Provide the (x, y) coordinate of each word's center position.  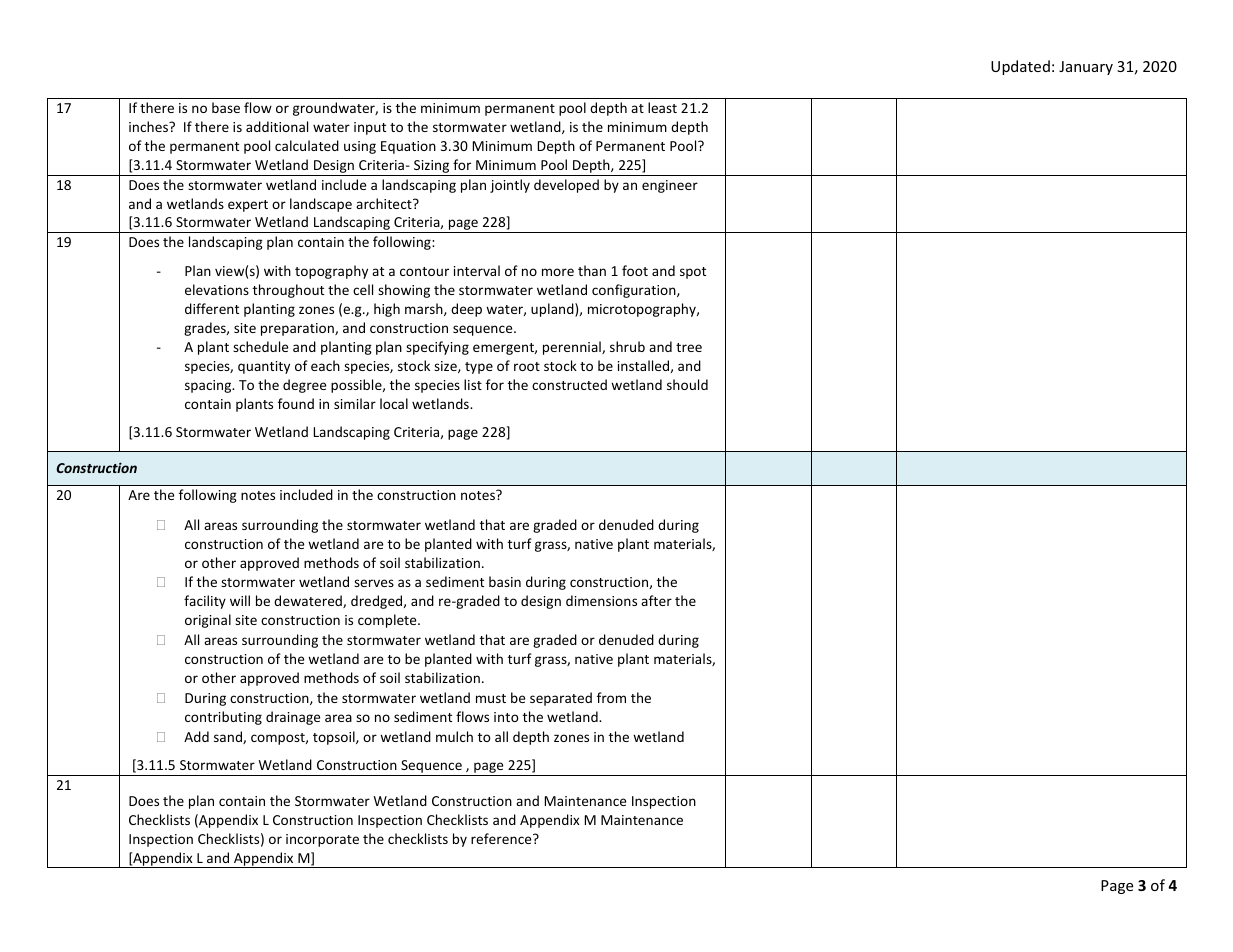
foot (635, 270)
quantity (264, 367)
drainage (293, 718)
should (687, 384)
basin (505, 581)
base (226, 107)
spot (693, 273)
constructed (569, 384)
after (656, 600)
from (611, 697)
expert (248, 206)
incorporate (322, 840)
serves (374, 583)
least (662, 107)
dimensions (601, 600)
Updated (1020, 67)
